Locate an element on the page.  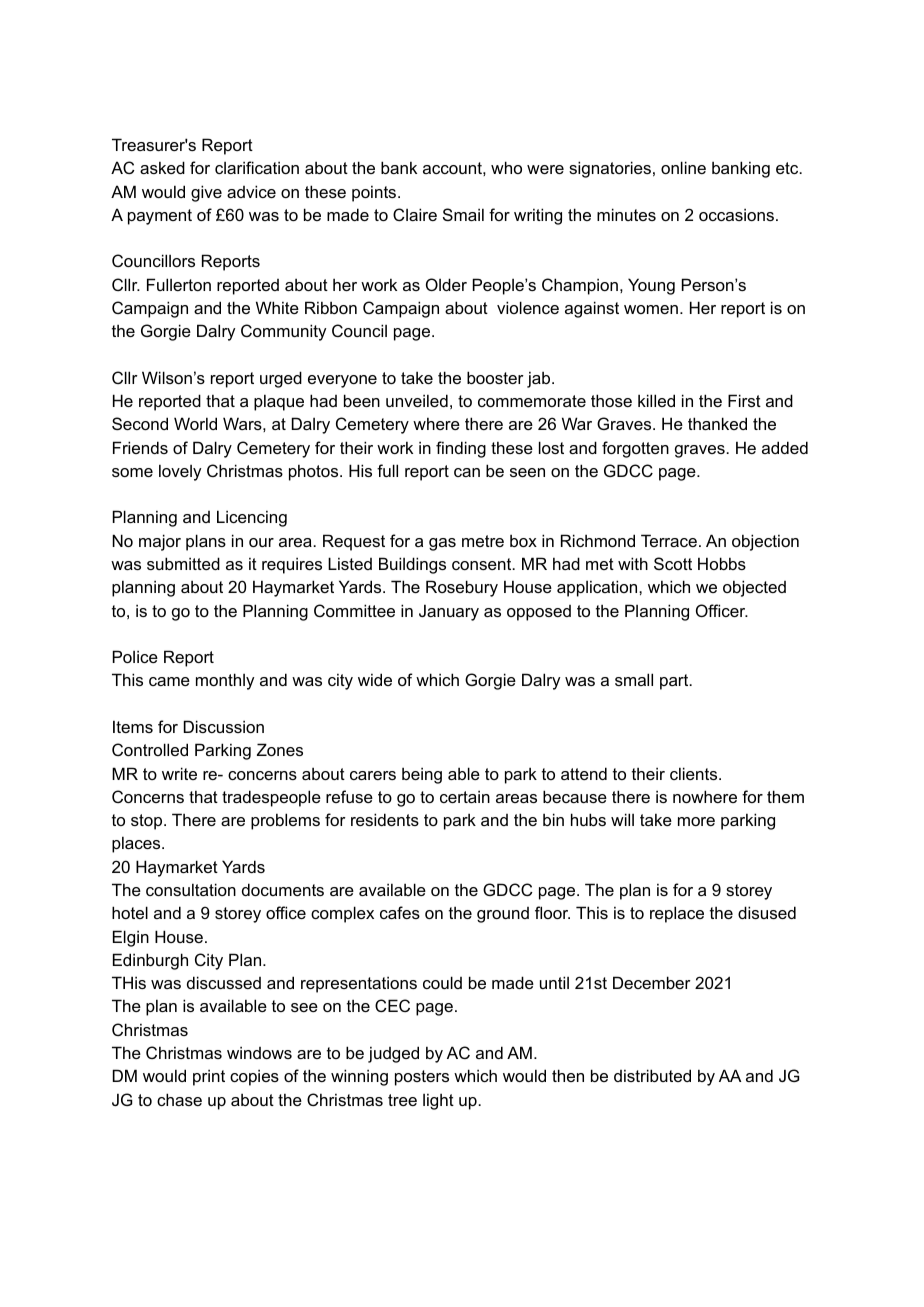
Claire is located at coordinates (415, 214).
